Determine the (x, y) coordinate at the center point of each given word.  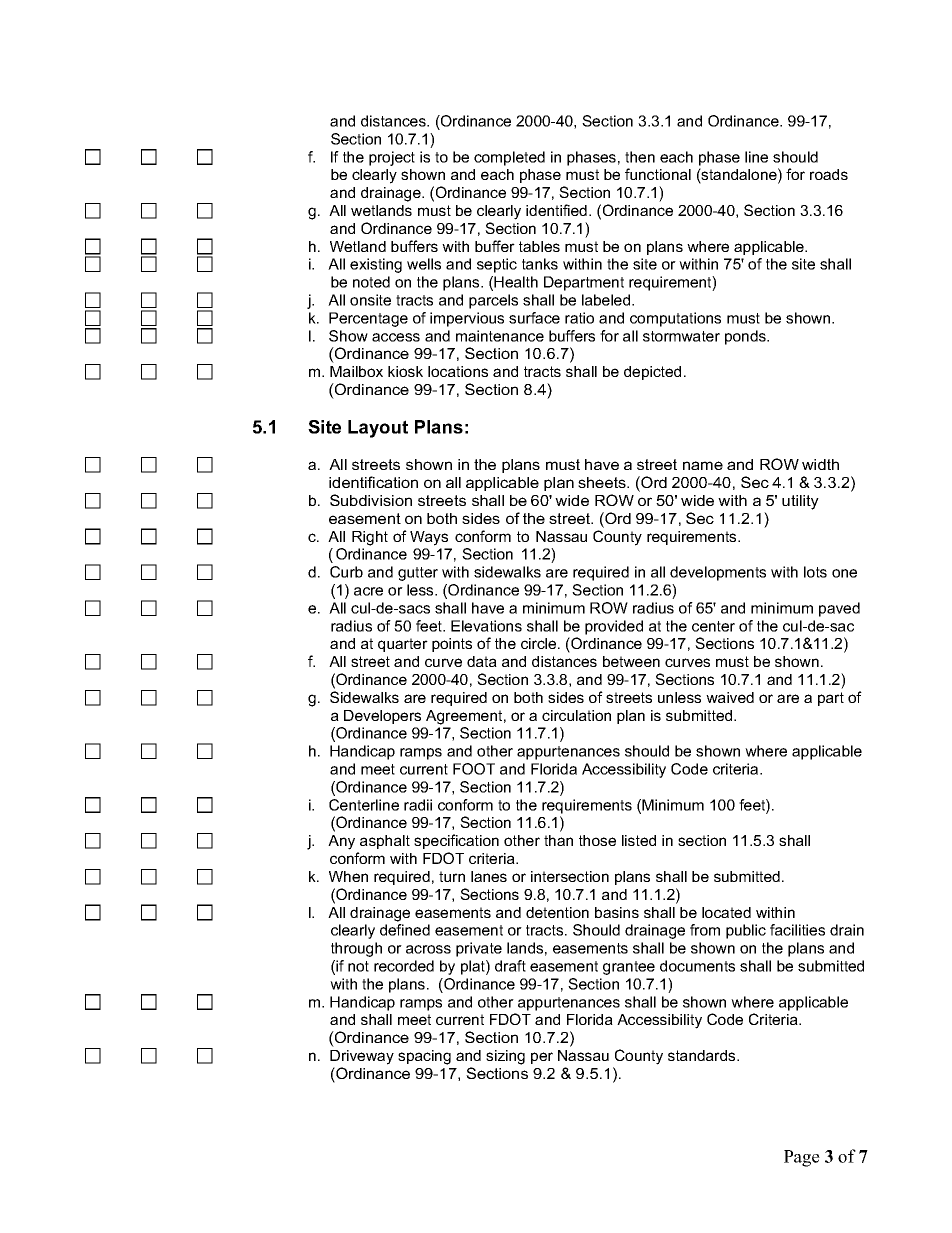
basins (617, 912)
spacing (424, 1057)
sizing (505, 1057)
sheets (603, 482)
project (392, 158)
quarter (403, 645)
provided (614, 627)
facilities (797, 930)
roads (829, 174)
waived (730, 697)
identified (556, 210)
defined (405, 930)
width (820, 464)
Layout (378, 429)
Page (802, 1158)
